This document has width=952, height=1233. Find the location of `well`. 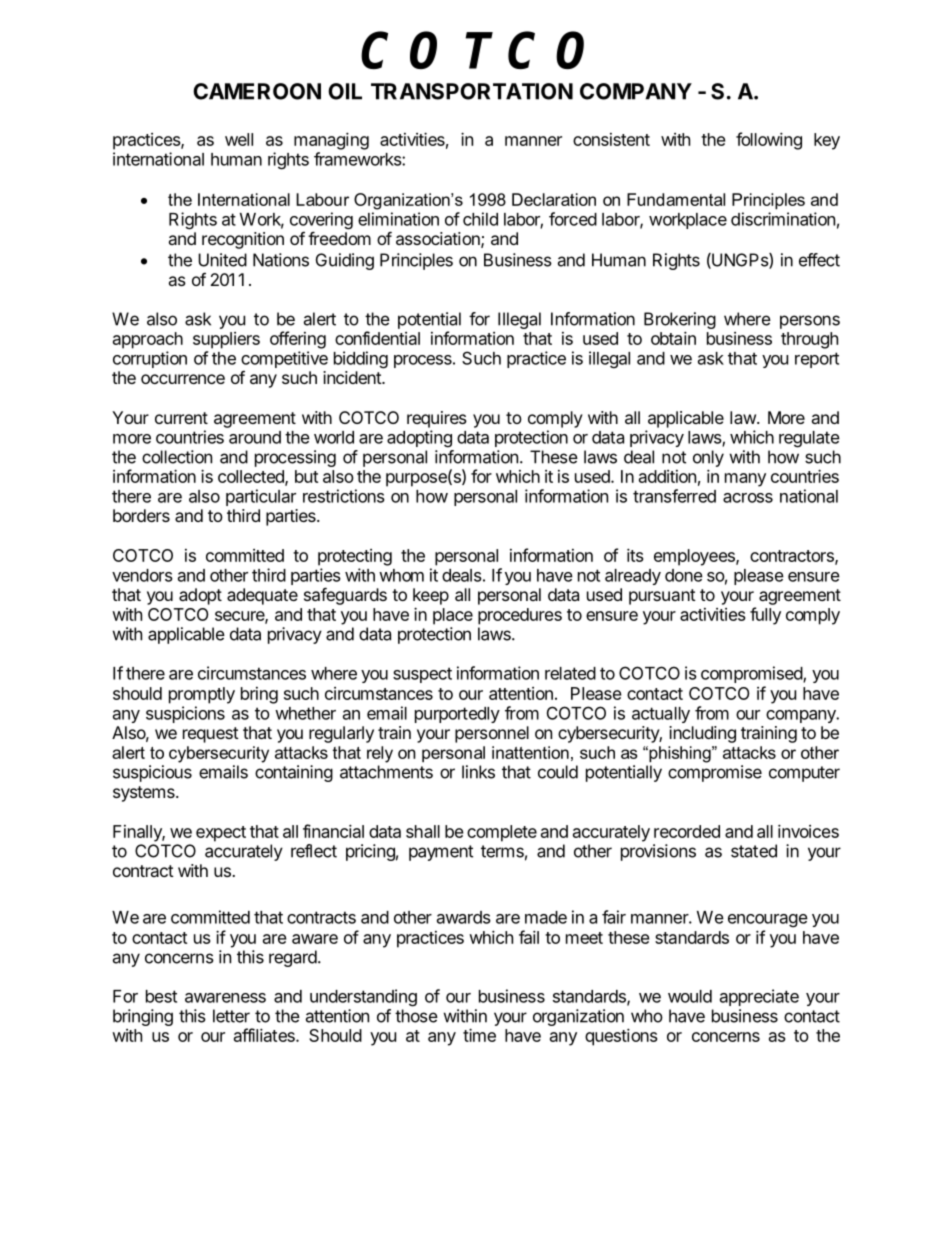

well is located at coordinates (239, 139).
